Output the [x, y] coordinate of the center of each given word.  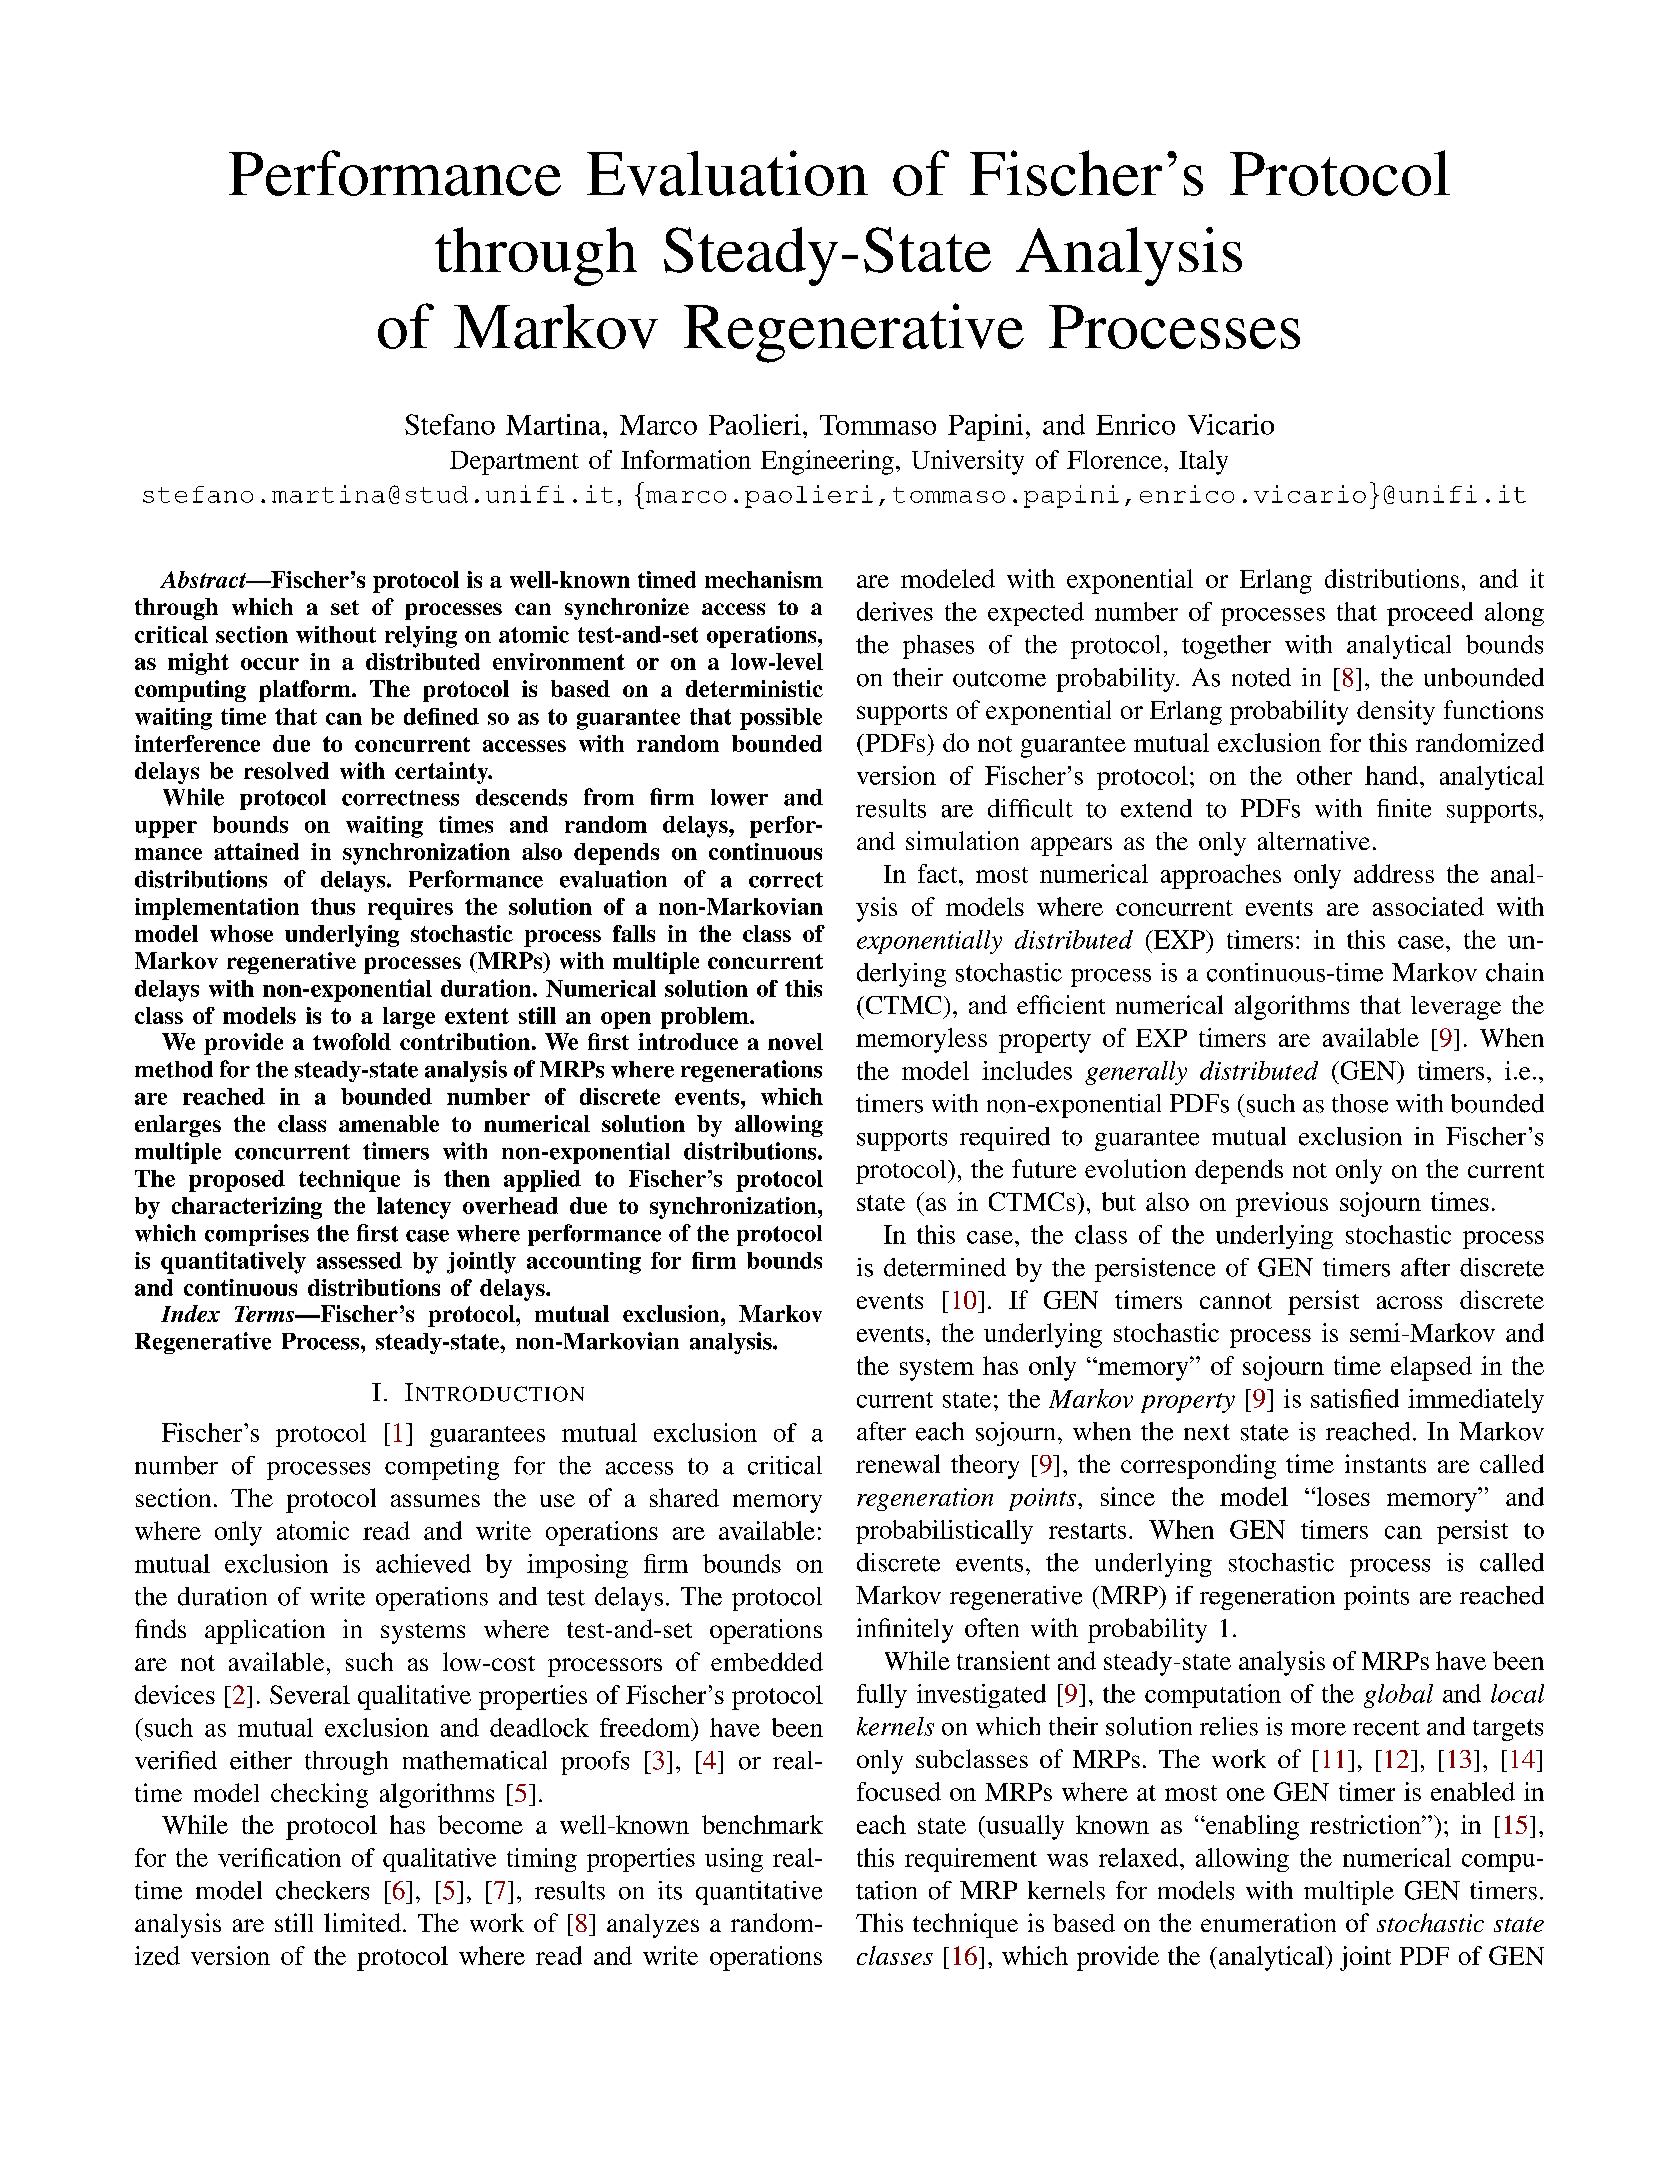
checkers [322, 1890]
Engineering [827, 462]
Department [514, 463]
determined [945, 1267]
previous [1282, 1204]
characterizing [247, 1208]
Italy [1203, 462]
